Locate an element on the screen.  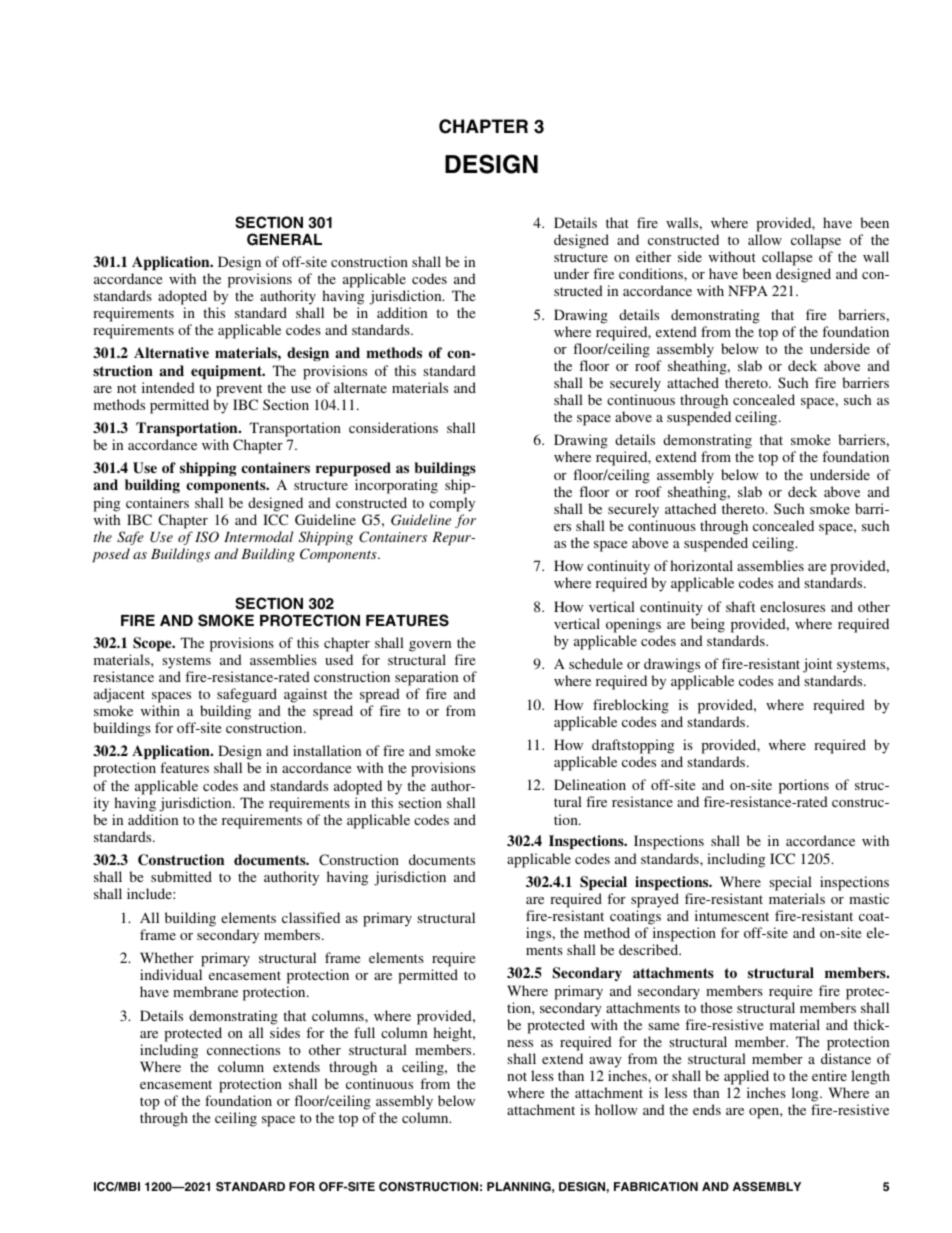
joint is located at coordinates (819, 667).
